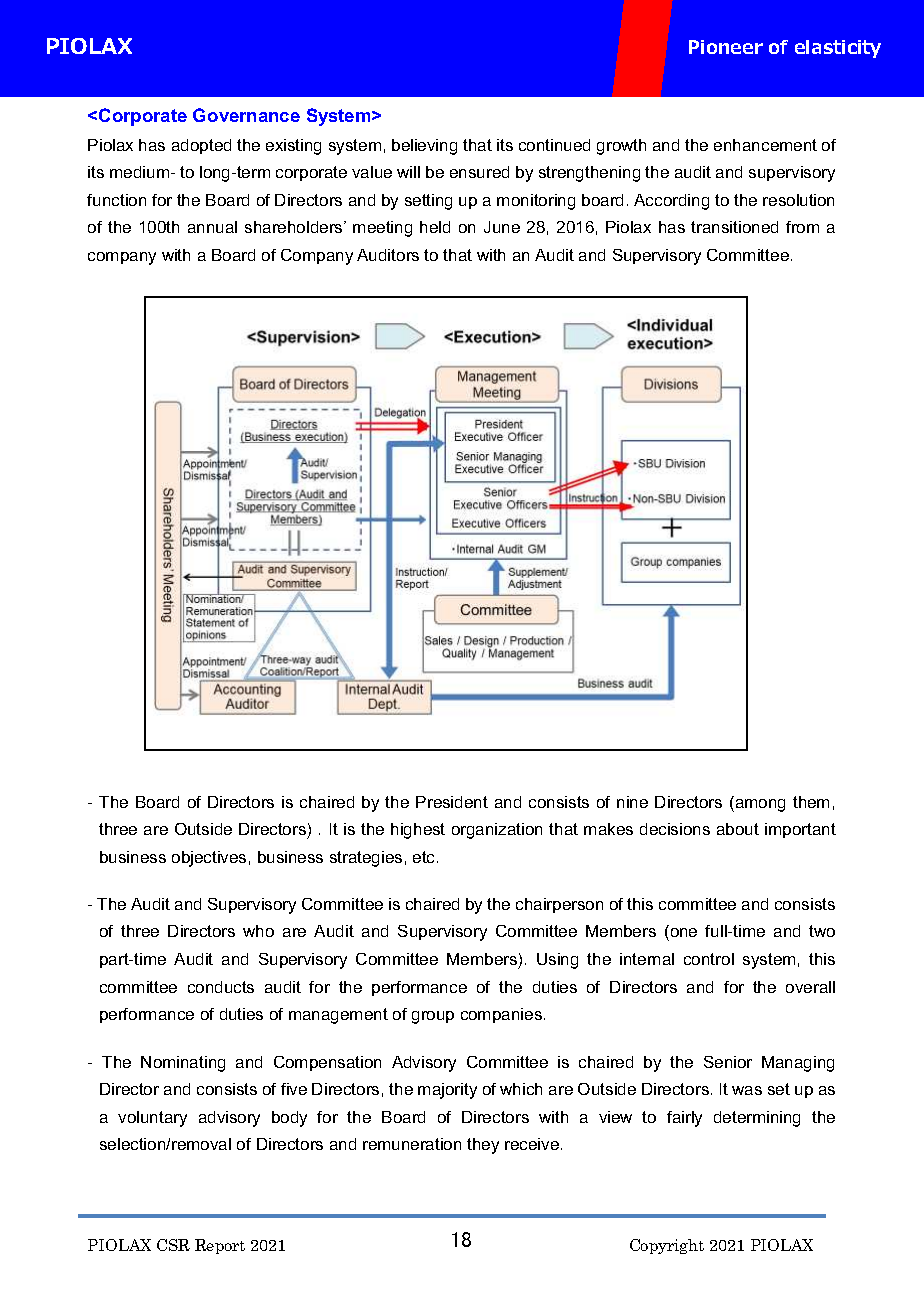 Image resolution: width=924 pixels, height=1308 pixels. Describe the element at coordinates (220, 1246) in the image. I see `Report` at that location.
